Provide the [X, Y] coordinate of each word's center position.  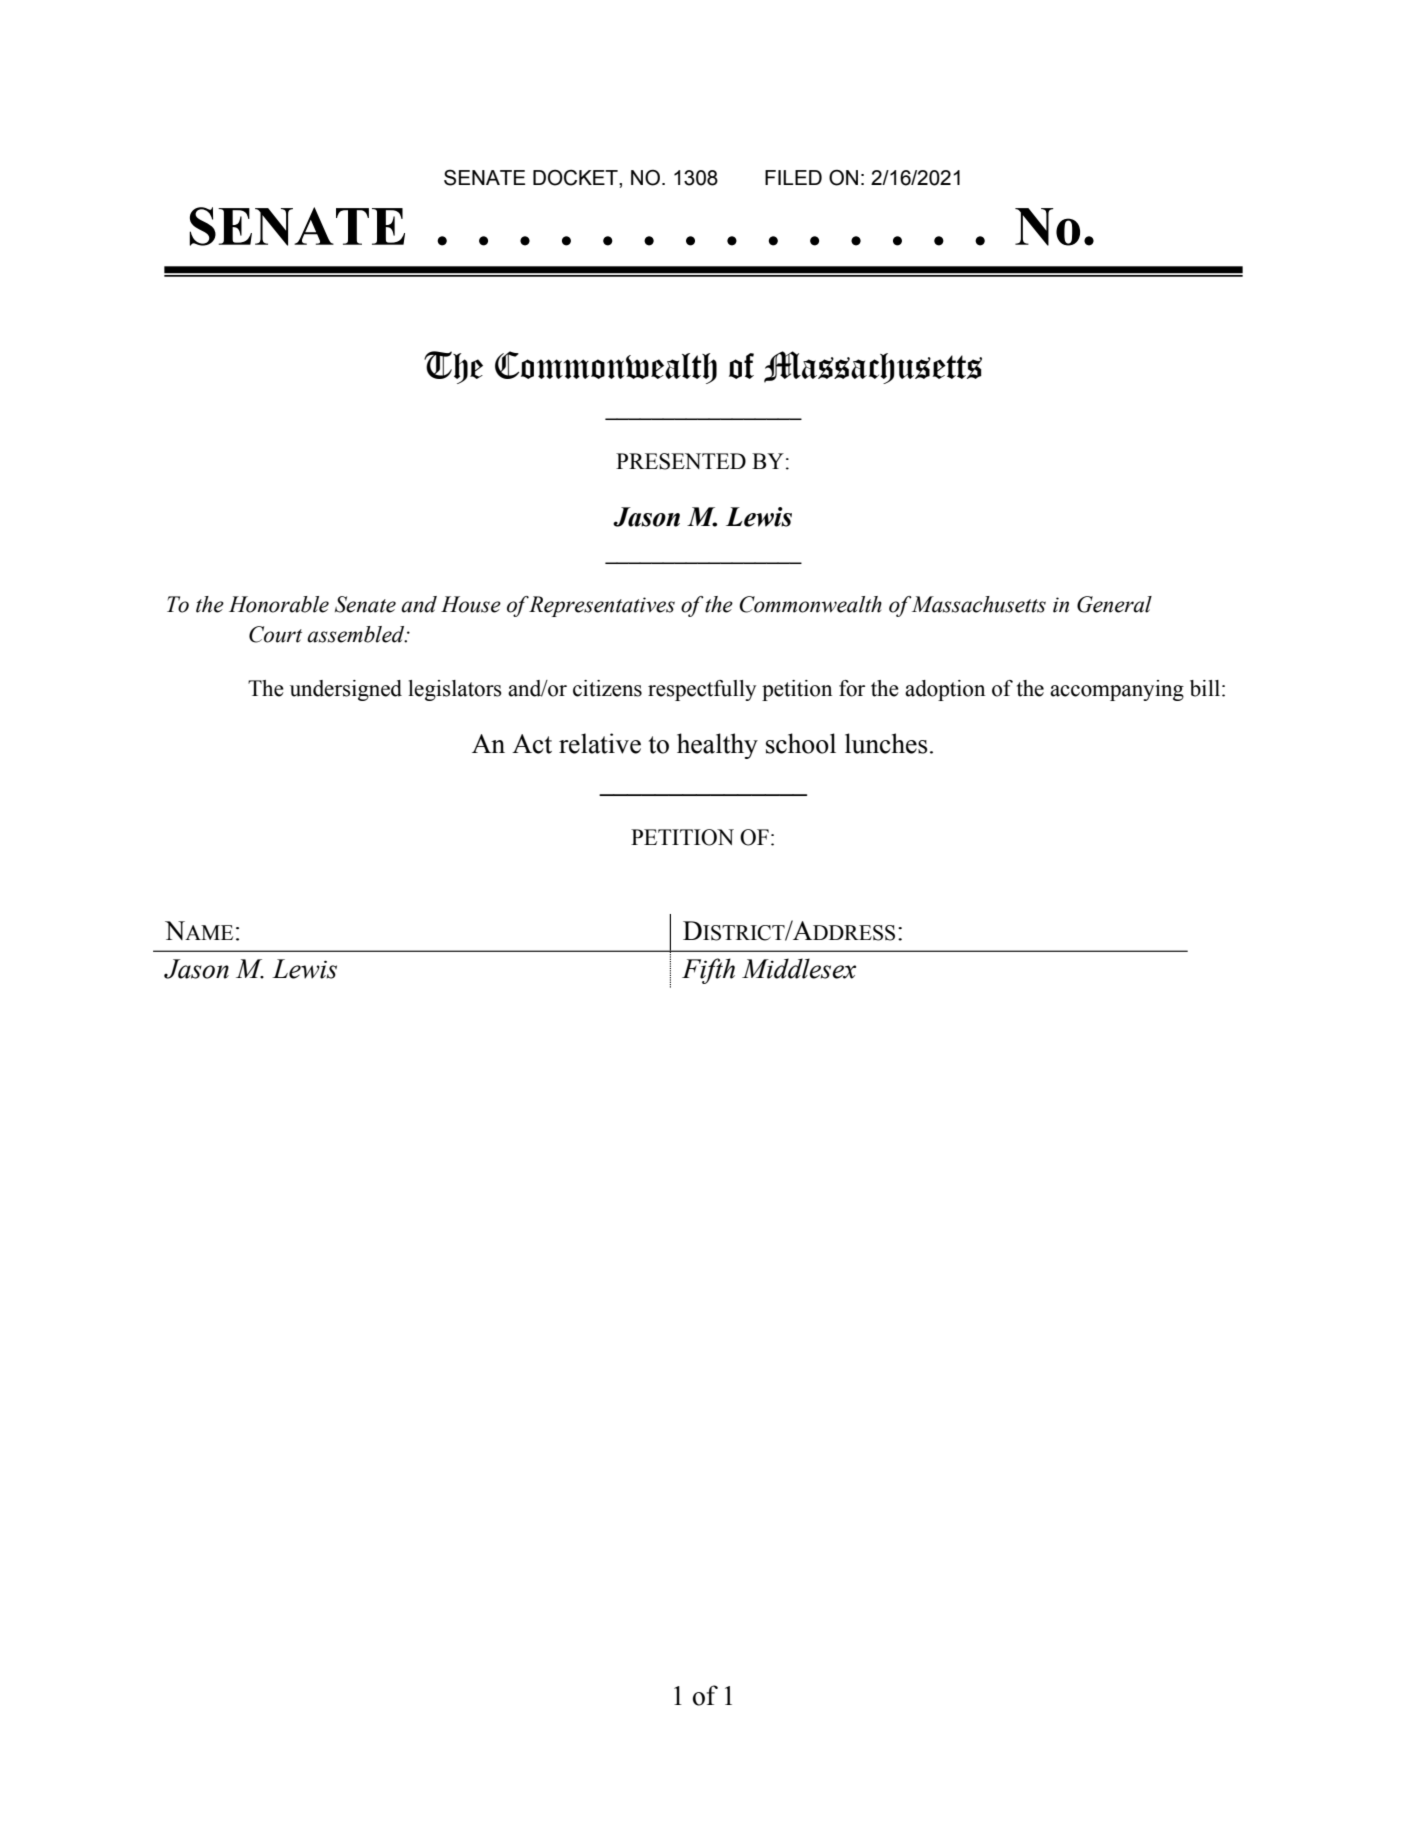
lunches [886, 743]
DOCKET [576, 177]
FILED [793, 177]
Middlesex [799, 968]
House [471, 604]
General [1114, 604]
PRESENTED [681, 461]
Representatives [602, 606]
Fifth [708, 971]
